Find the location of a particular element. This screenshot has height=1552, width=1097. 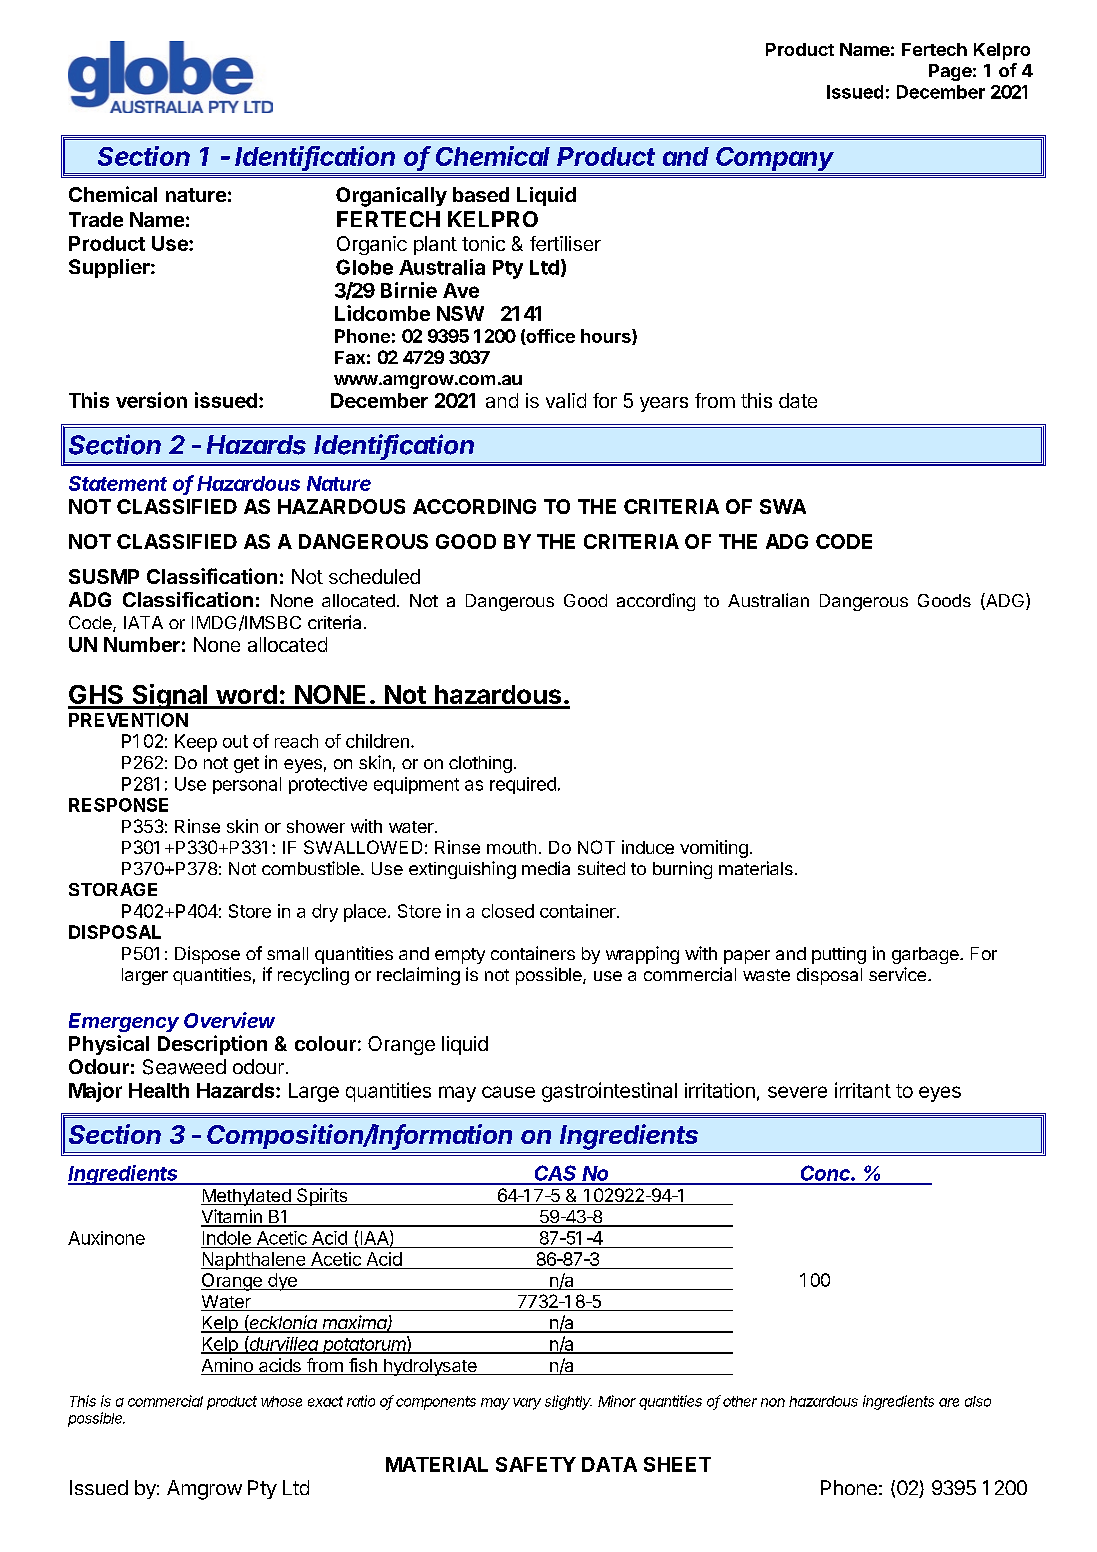

based is located at coordinates (481, 194).
